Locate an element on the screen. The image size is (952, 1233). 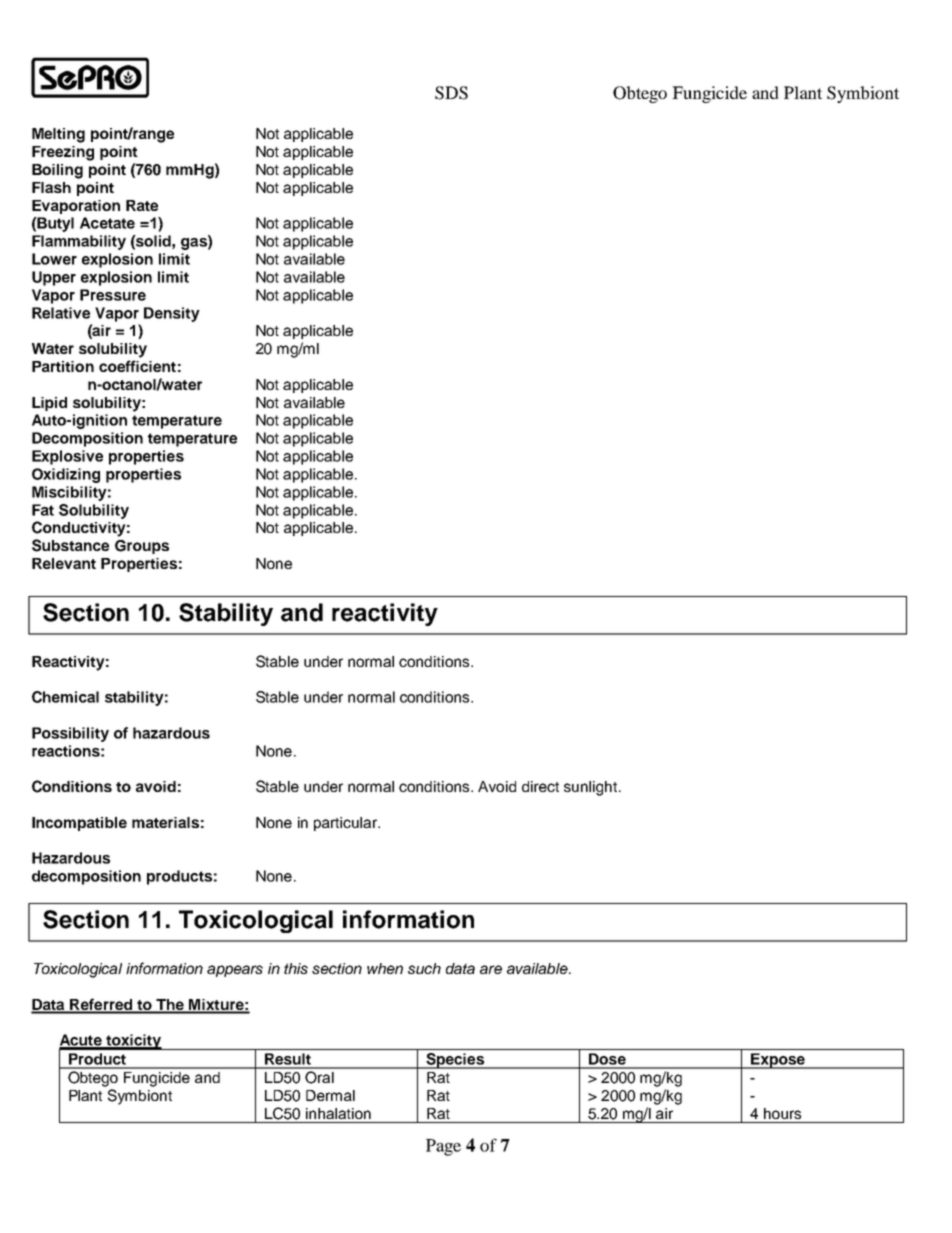
direct is located at coordinates (540, 786).
